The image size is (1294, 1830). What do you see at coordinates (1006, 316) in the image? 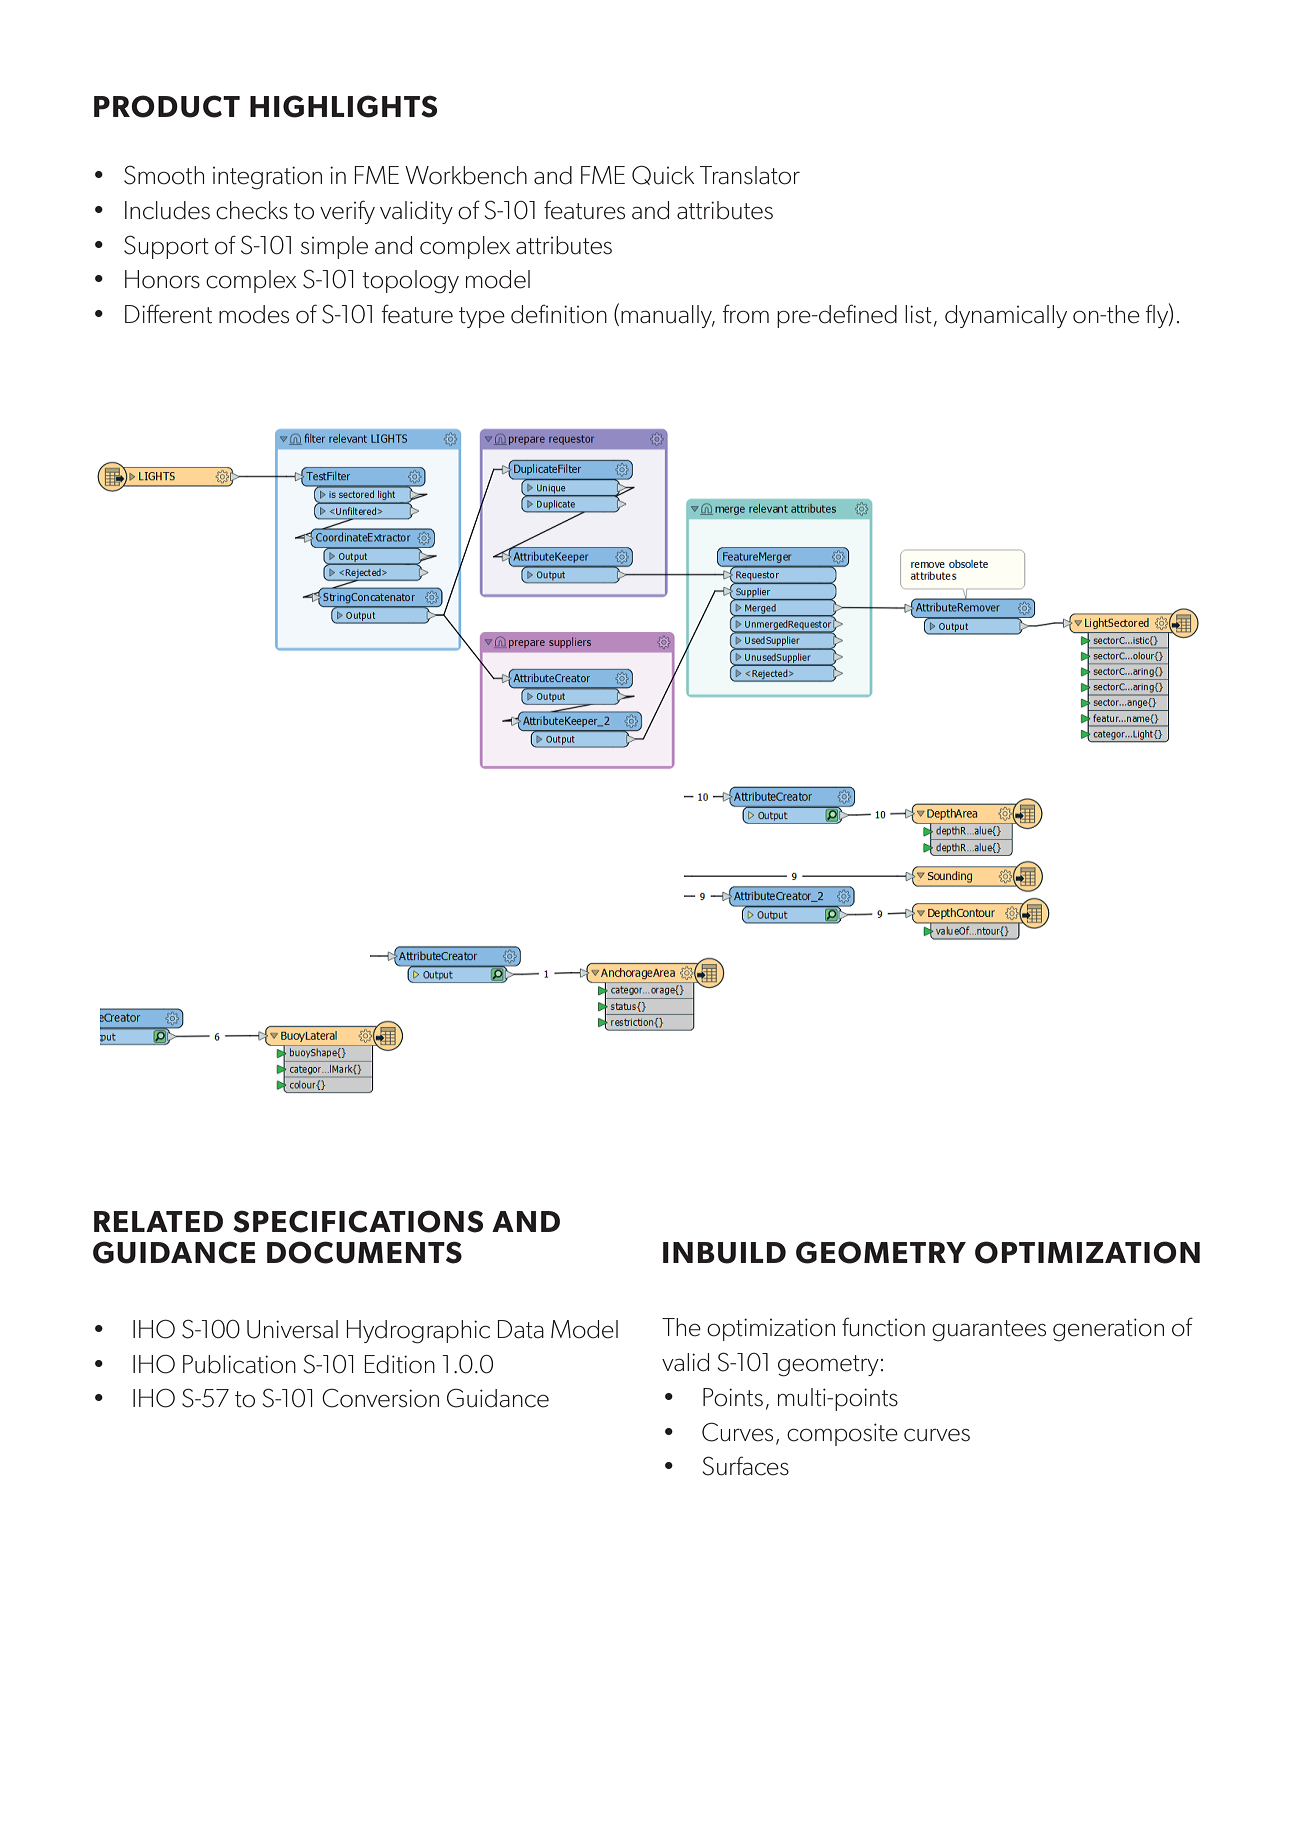
I see `dynamically` at bounding box center [1006, 316].
